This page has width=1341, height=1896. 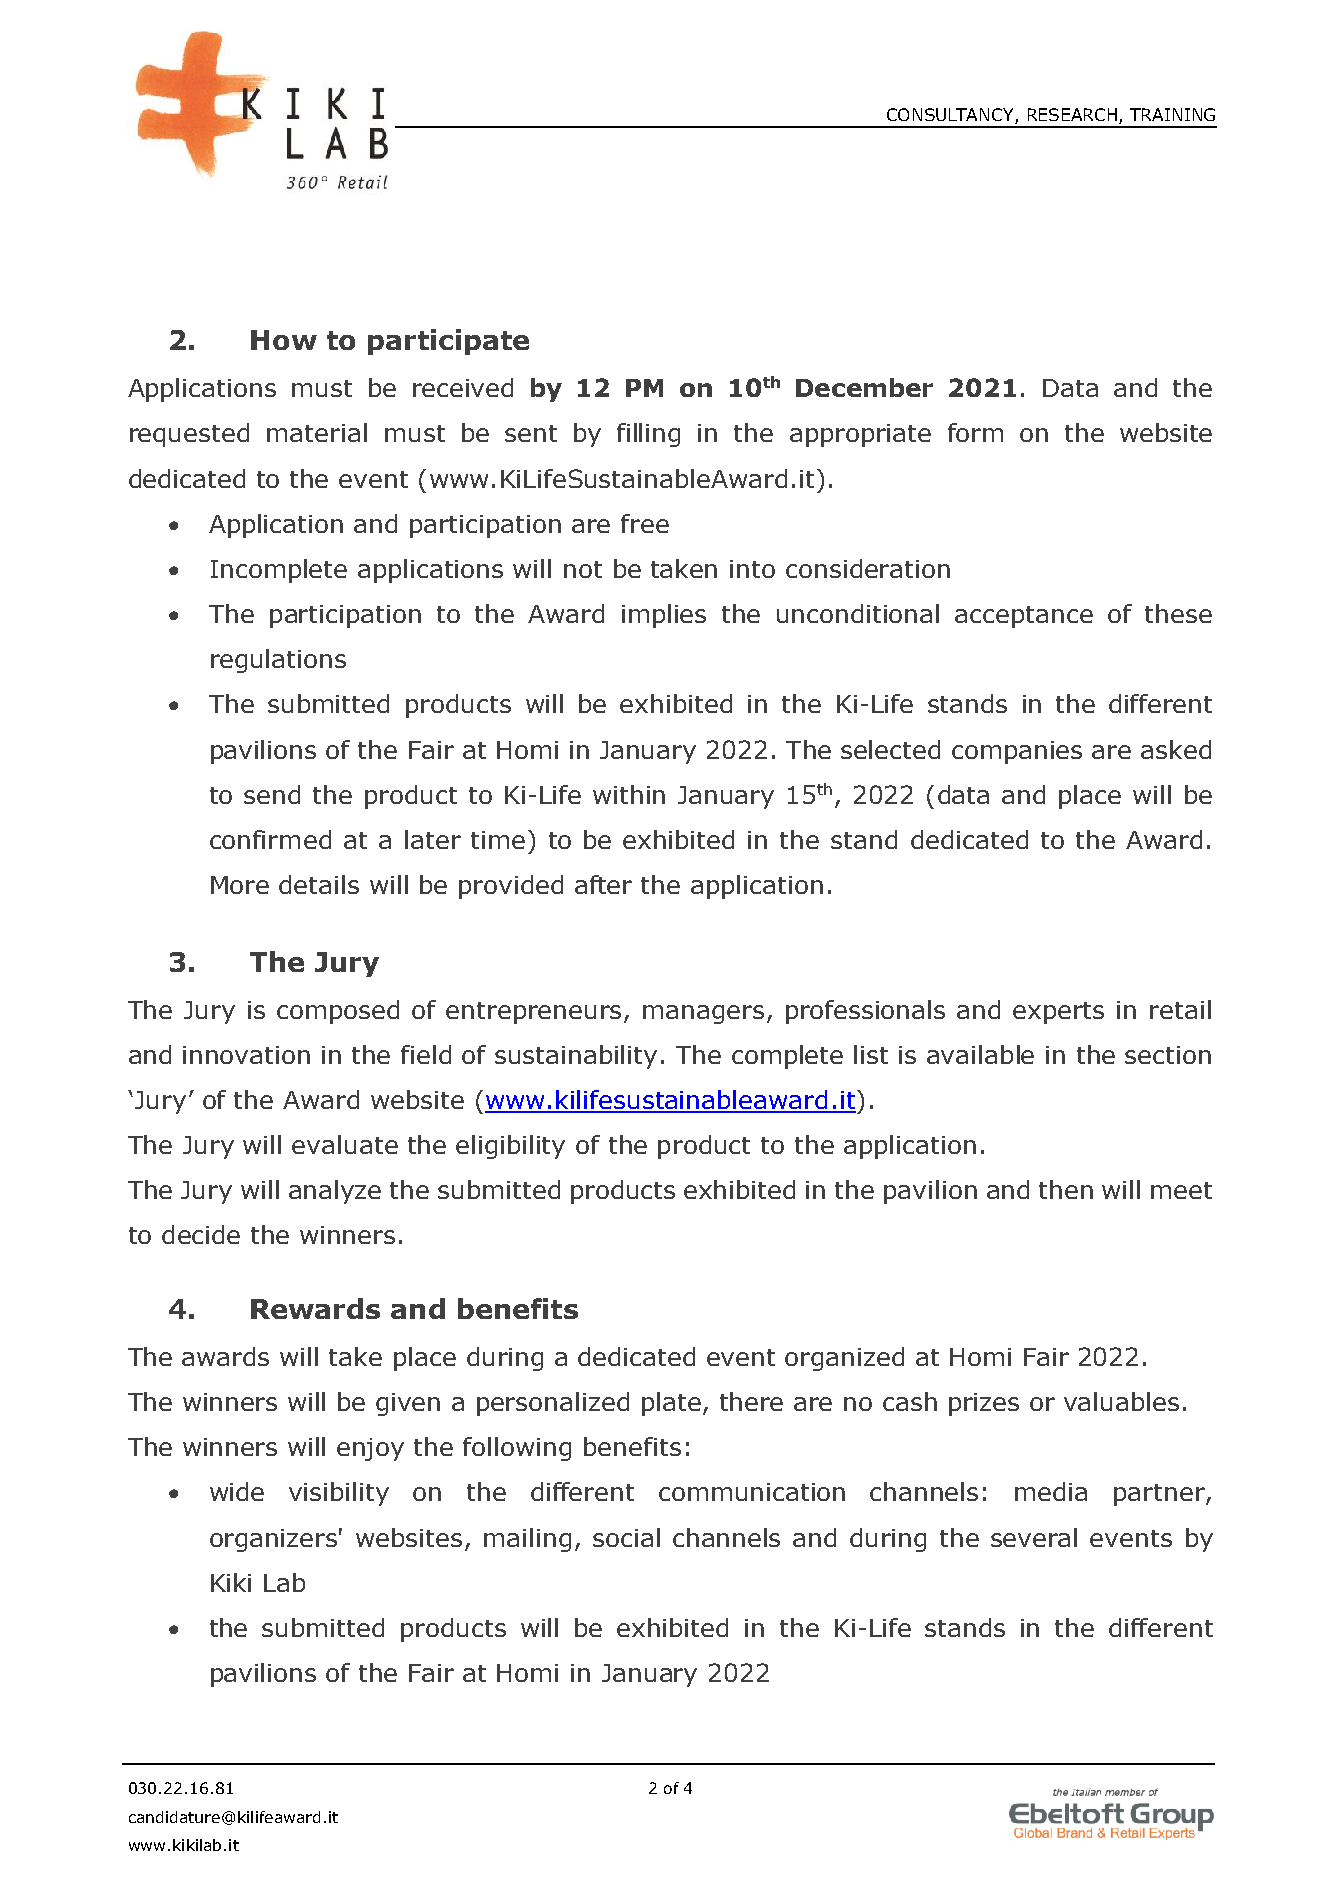 What do you see at coordinates (317, 432) in the page?
I see `material` at bounding box center [317, 432].
